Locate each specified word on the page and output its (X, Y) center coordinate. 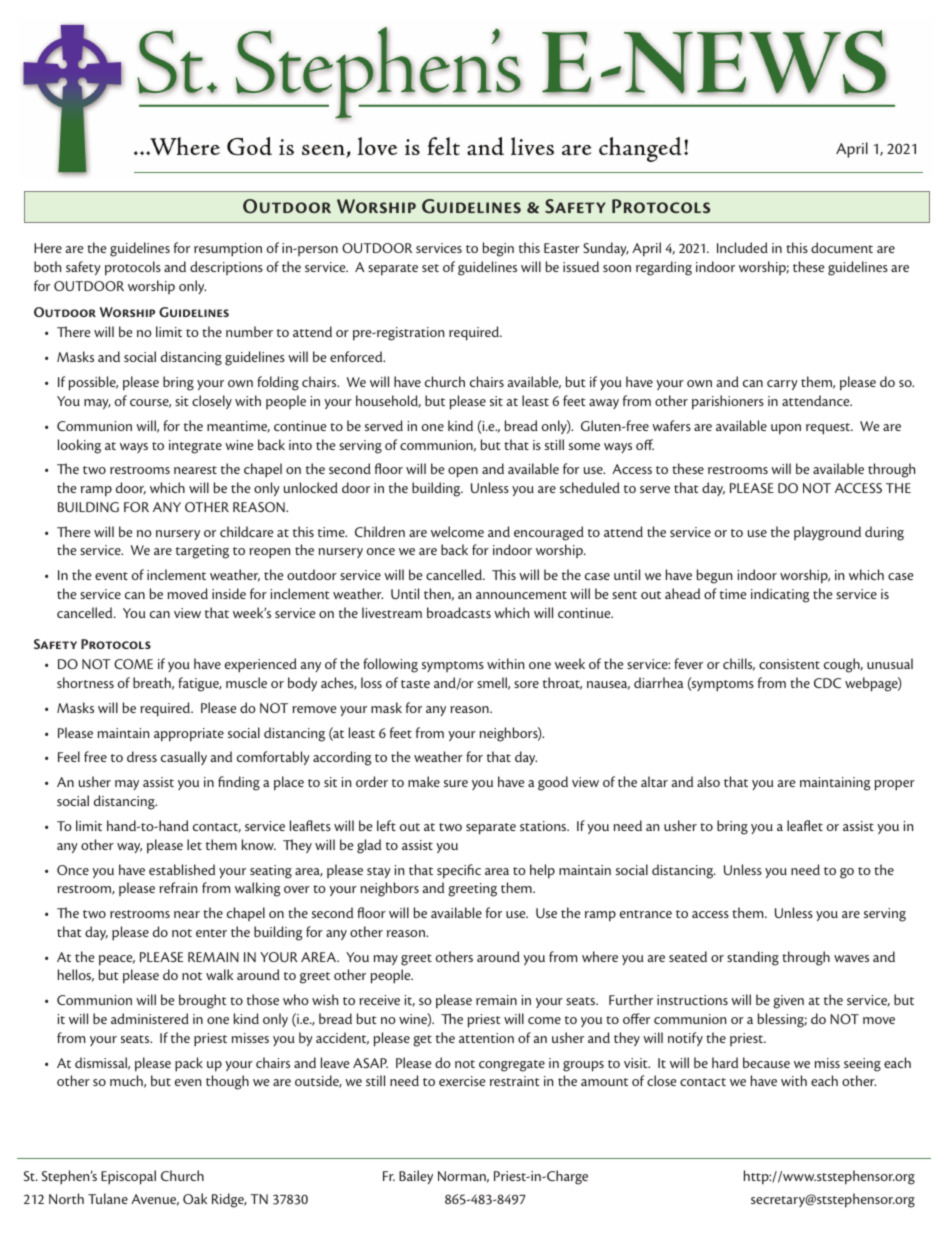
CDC (827, 683)
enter (211, 933)
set (430, 268)
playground (827, 533)
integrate (195, 447)
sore (526, 684)
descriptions (226, 268)
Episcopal (128, 1177)
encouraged (549, 533)
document (842, 247)
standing (753, 958)
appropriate (189, 735)
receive (379, 1000)
